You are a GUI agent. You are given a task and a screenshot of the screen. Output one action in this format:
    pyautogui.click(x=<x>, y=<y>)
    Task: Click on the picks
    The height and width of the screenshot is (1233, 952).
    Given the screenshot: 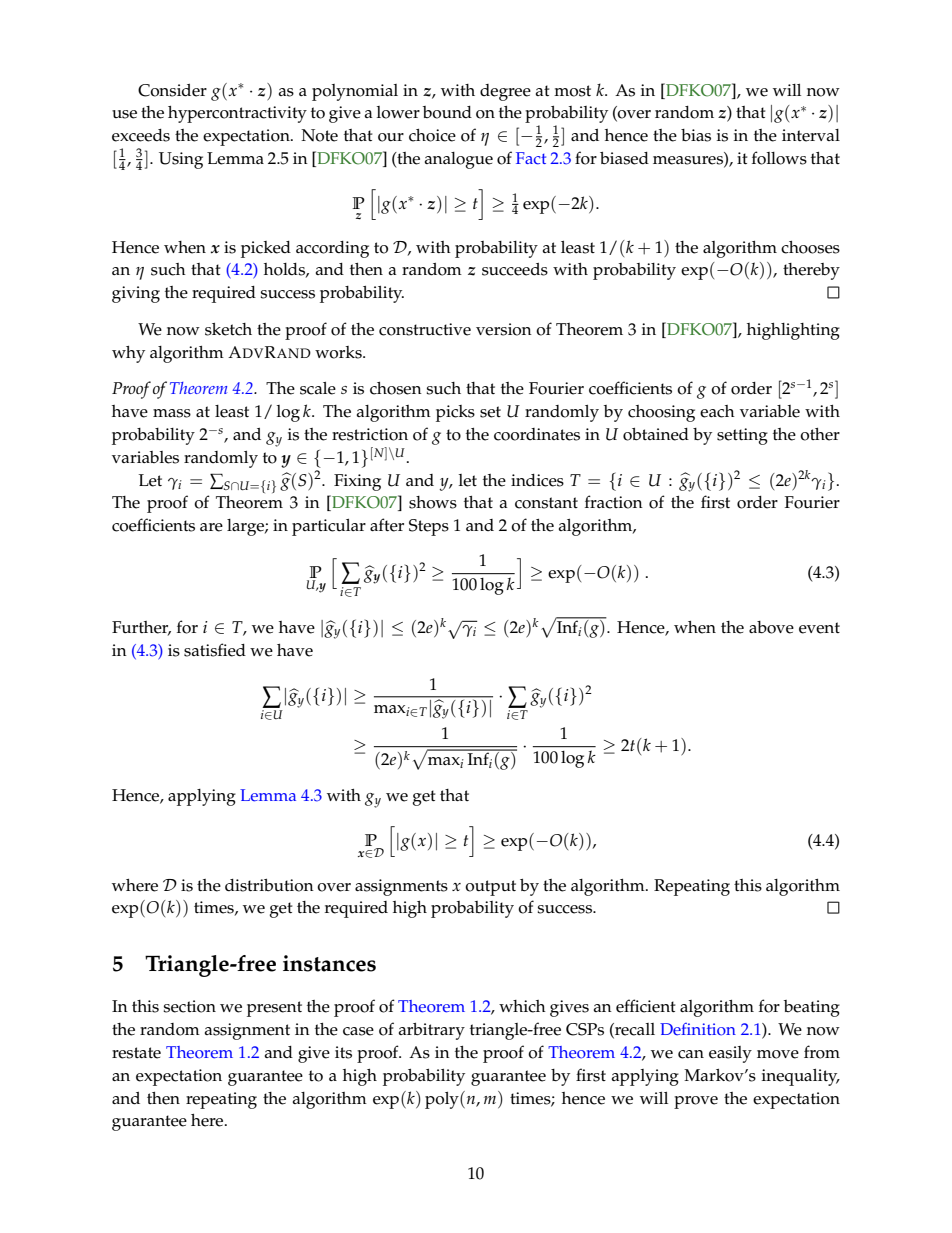 What is the action you would take?
    pyautogui.click(x=455, y=413)
